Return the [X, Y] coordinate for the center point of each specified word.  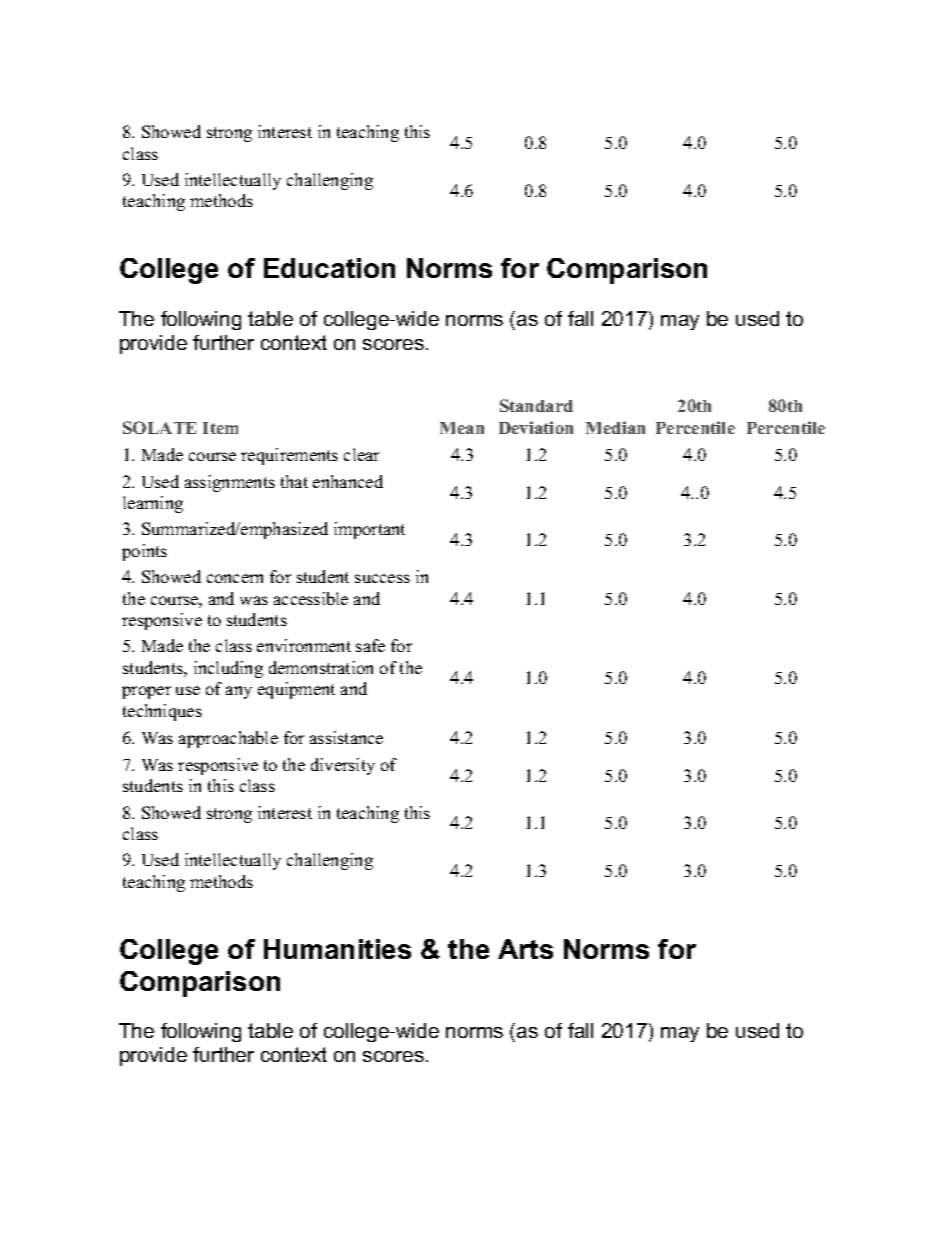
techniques [162, 712]
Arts [525, 949]
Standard [536, 405]
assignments [230, 483]
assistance [346, 737]
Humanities [337, 949]
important [369, 530]
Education [329, 268]
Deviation [536, 427]
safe [370, 645]
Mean [462, 428]
